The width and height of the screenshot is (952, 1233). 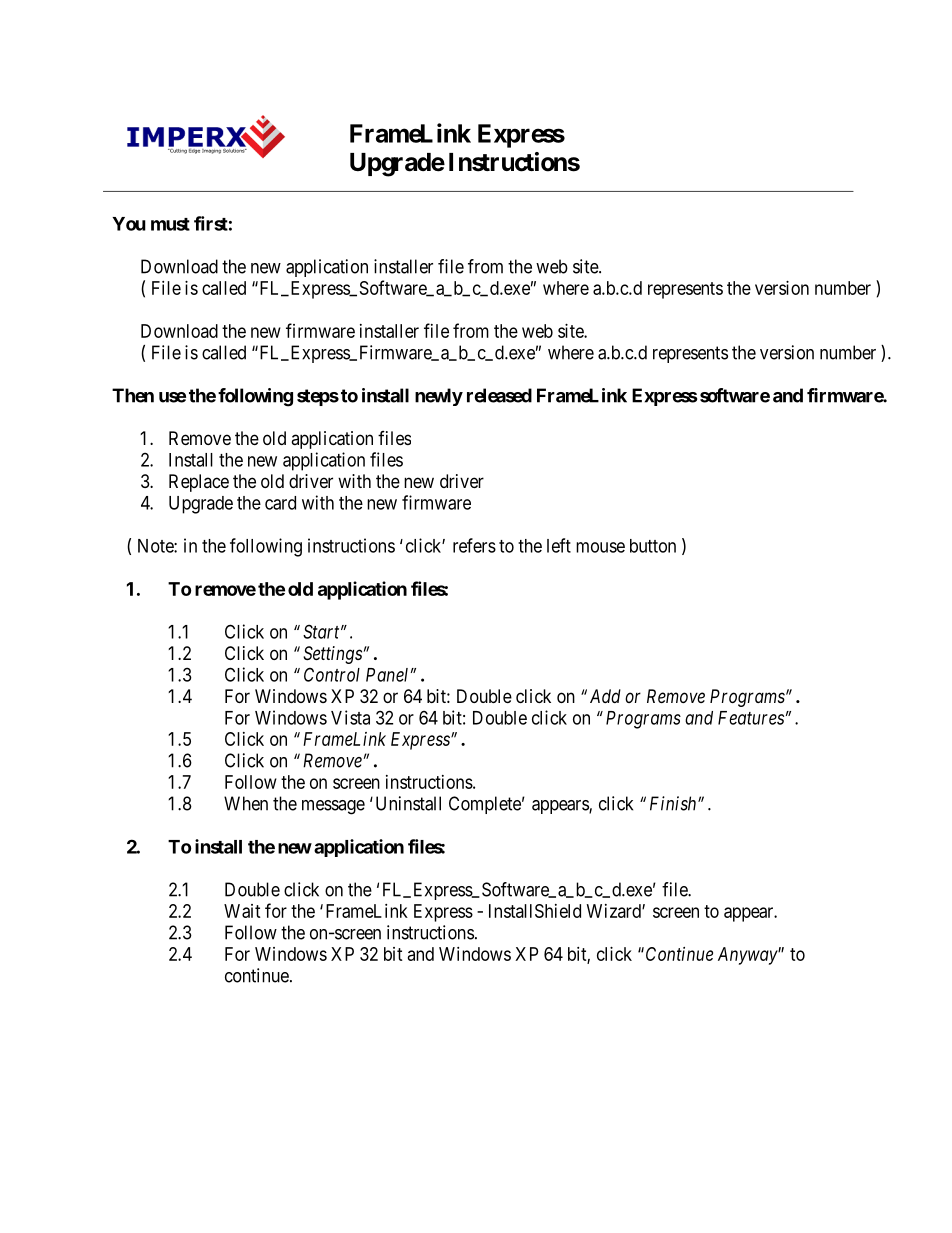 What do you see at coordinates (332, 674) in the screenshot?
I see `Control` at bounding box center [332, 674].
